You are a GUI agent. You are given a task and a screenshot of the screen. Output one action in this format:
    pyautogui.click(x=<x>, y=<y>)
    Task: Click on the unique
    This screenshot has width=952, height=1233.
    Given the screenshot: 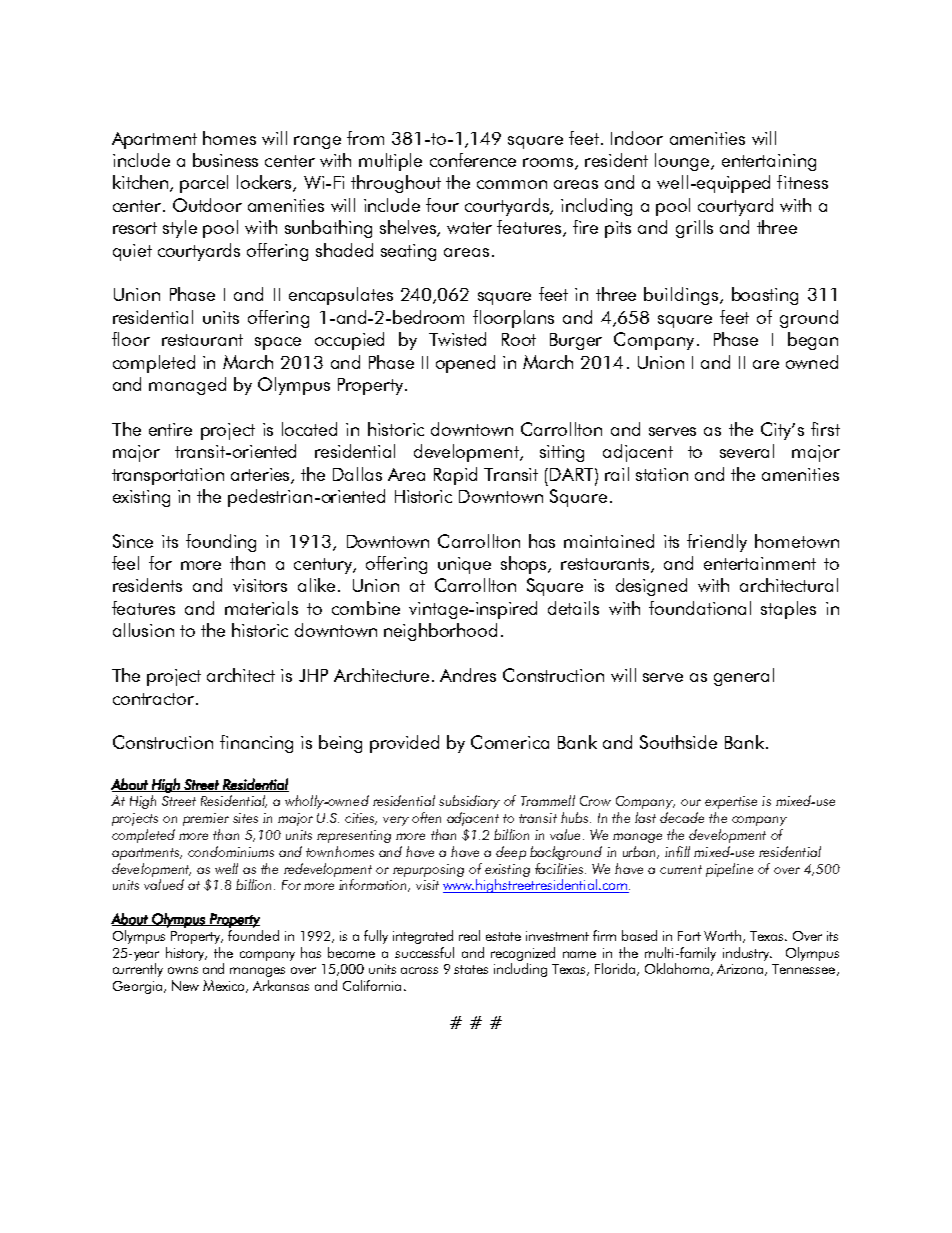 What is the action you would take?
    pyautogui.click(x=464, y=565)
